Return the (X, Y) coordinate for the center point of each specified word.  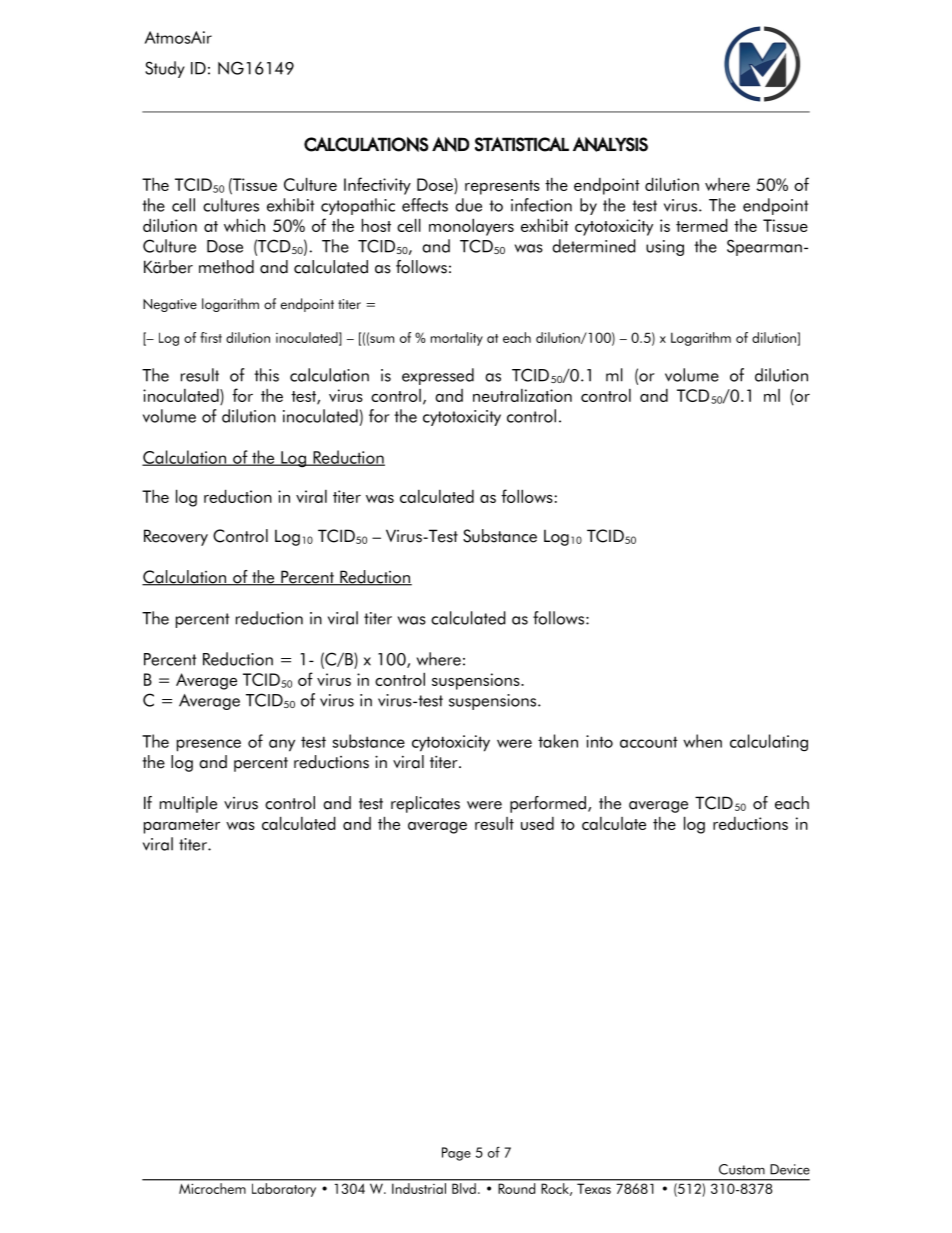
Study (165, 69)
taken (558, 741)
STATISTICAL (522, 144)
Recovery (176, 537)
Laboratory (284, 1190)
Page (456, 1154)
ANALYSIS (610, 144)
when (702, 741)
